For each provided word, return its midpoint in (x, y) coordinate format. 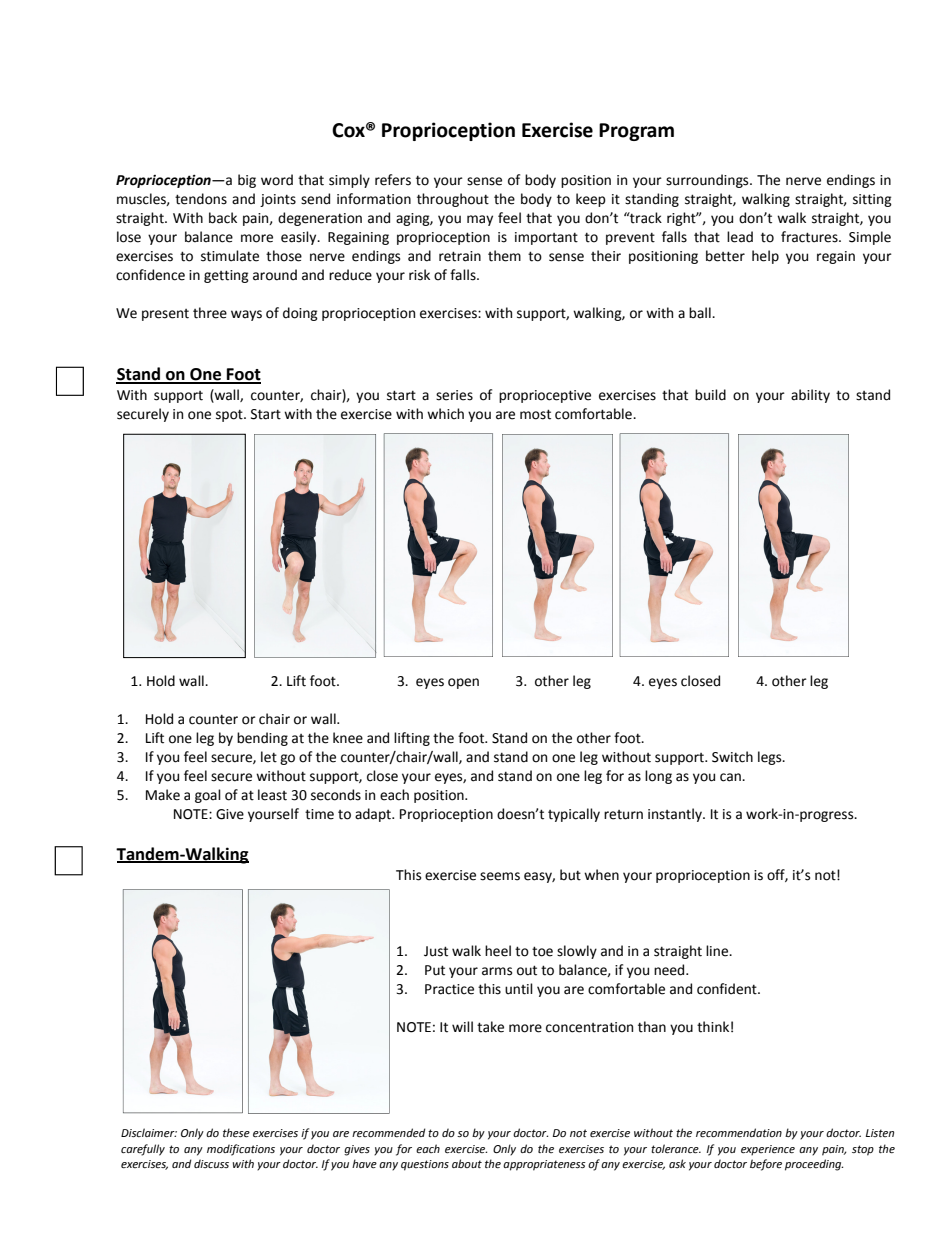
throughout (453, 200)
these (236, 1132)
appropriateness (544, 1165)
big (247, 181)
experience (768, 1150)
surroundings (708, 181)
